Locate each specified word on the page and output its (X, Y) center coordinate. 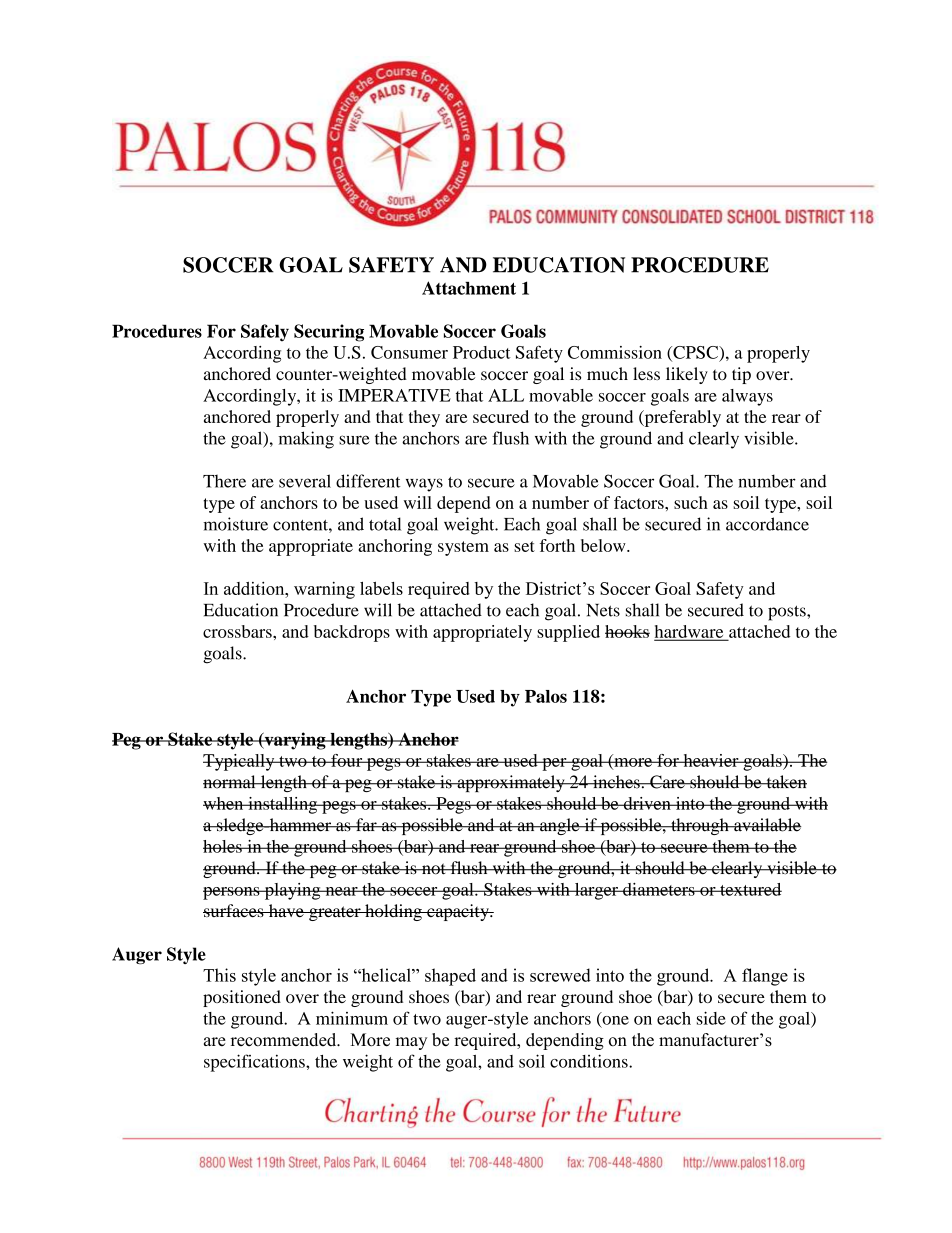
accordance (767, 524)
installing (283, 805)
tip (741, 375)
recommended (285, 1040)
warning (324, 590)
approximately (511, 783)
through (700, 826)
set (524, 546)
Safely (265, 333)
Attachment (469, 288)
